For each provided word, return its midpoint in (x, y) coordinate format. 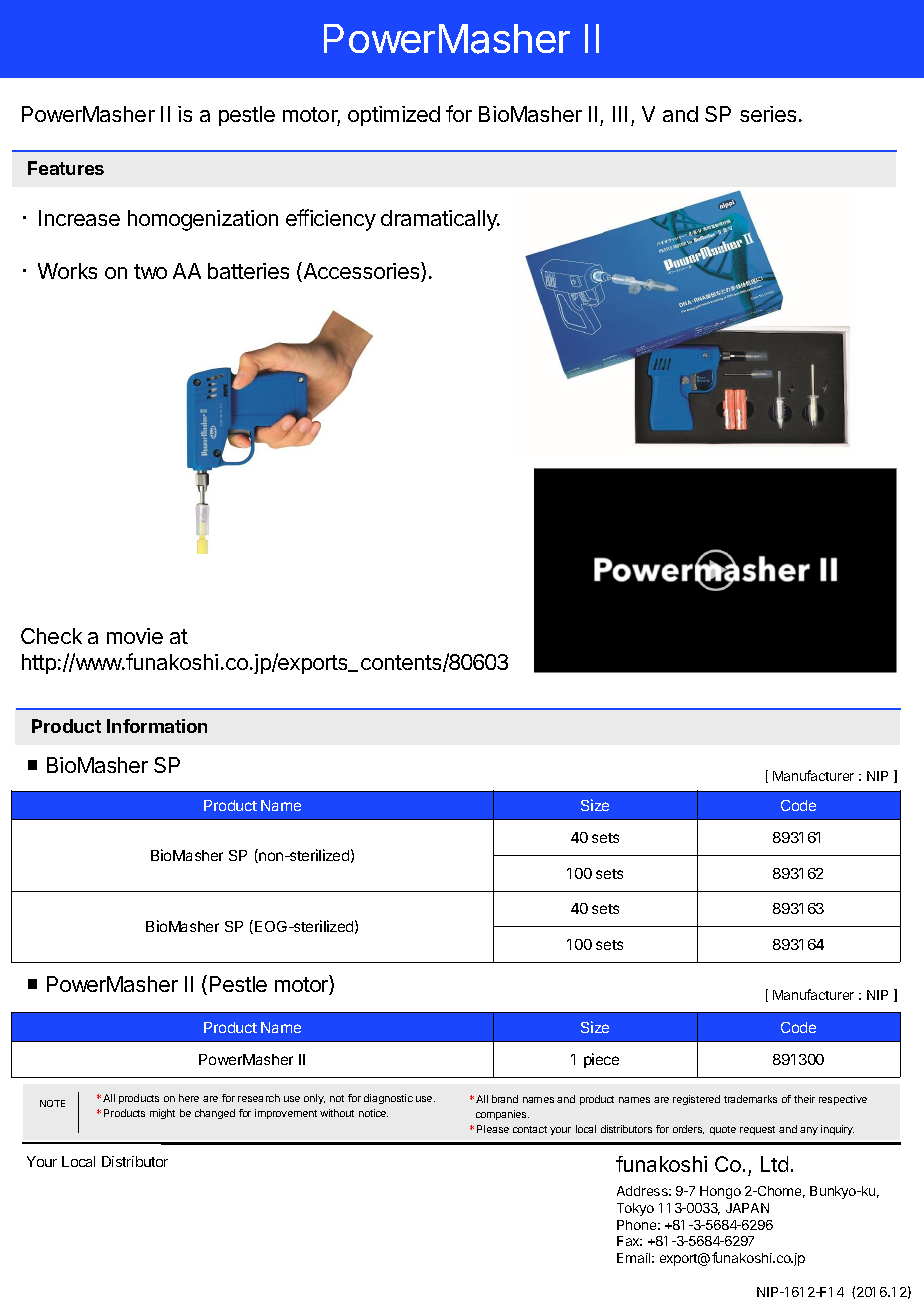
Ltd (774, 1164)
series (768, 114)
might (162, 1114)
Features (66, 168)
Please (493, 1129)
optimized (394, 116)
